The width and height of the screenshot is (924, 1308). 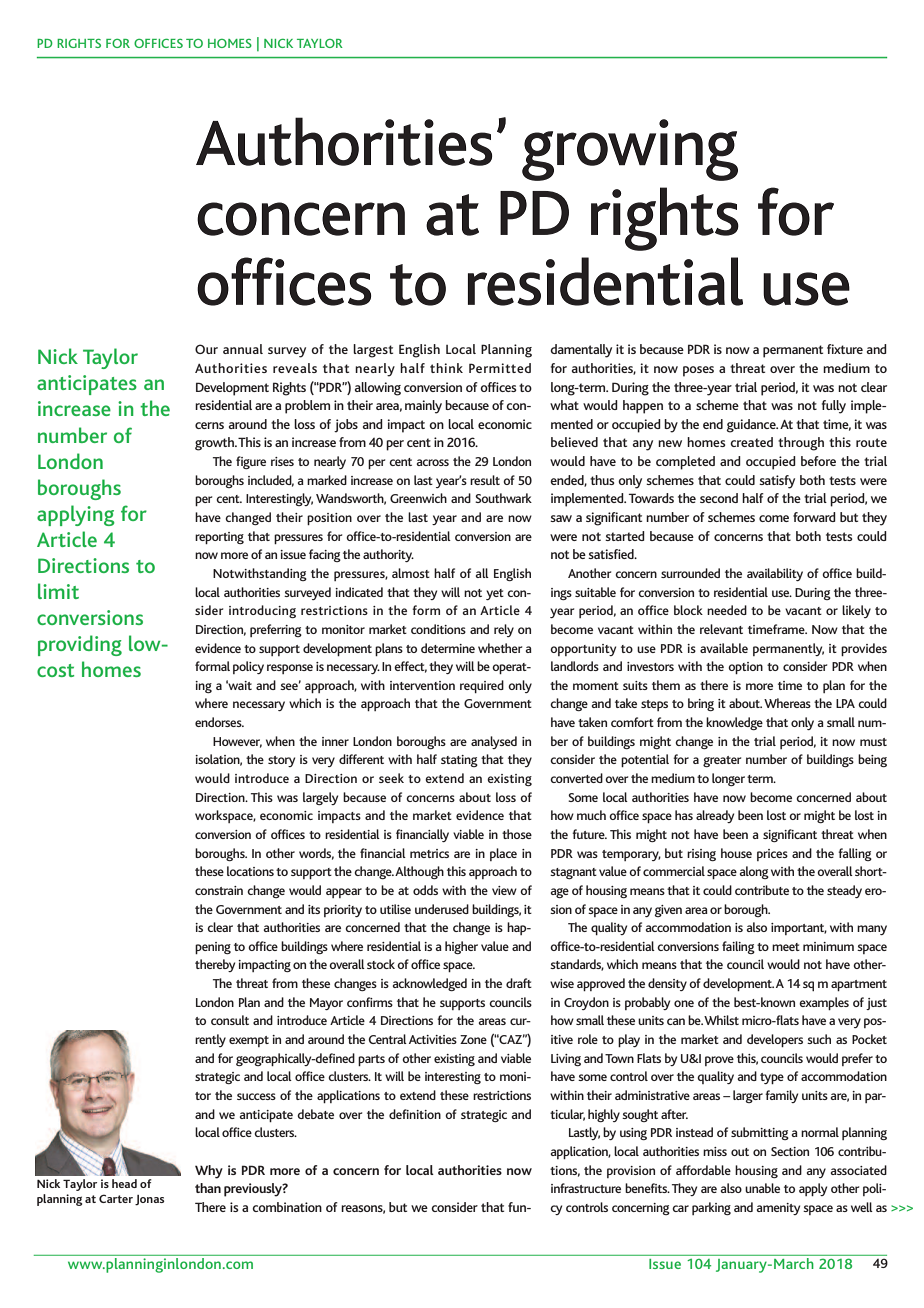 I want to click on figure, so click(x=251, y=462).
